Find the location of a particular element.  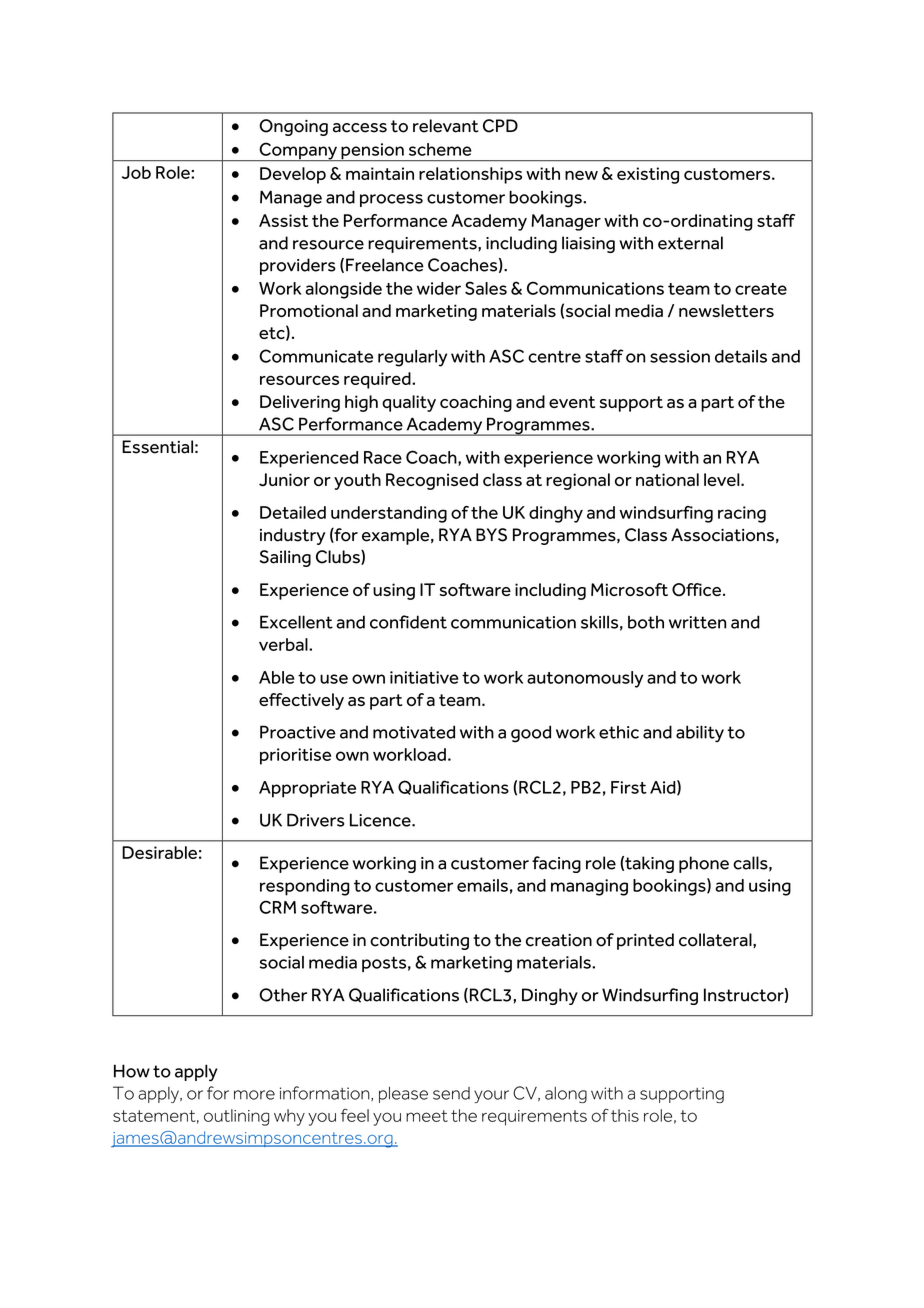

phone is located at coordinates (704, 864).
